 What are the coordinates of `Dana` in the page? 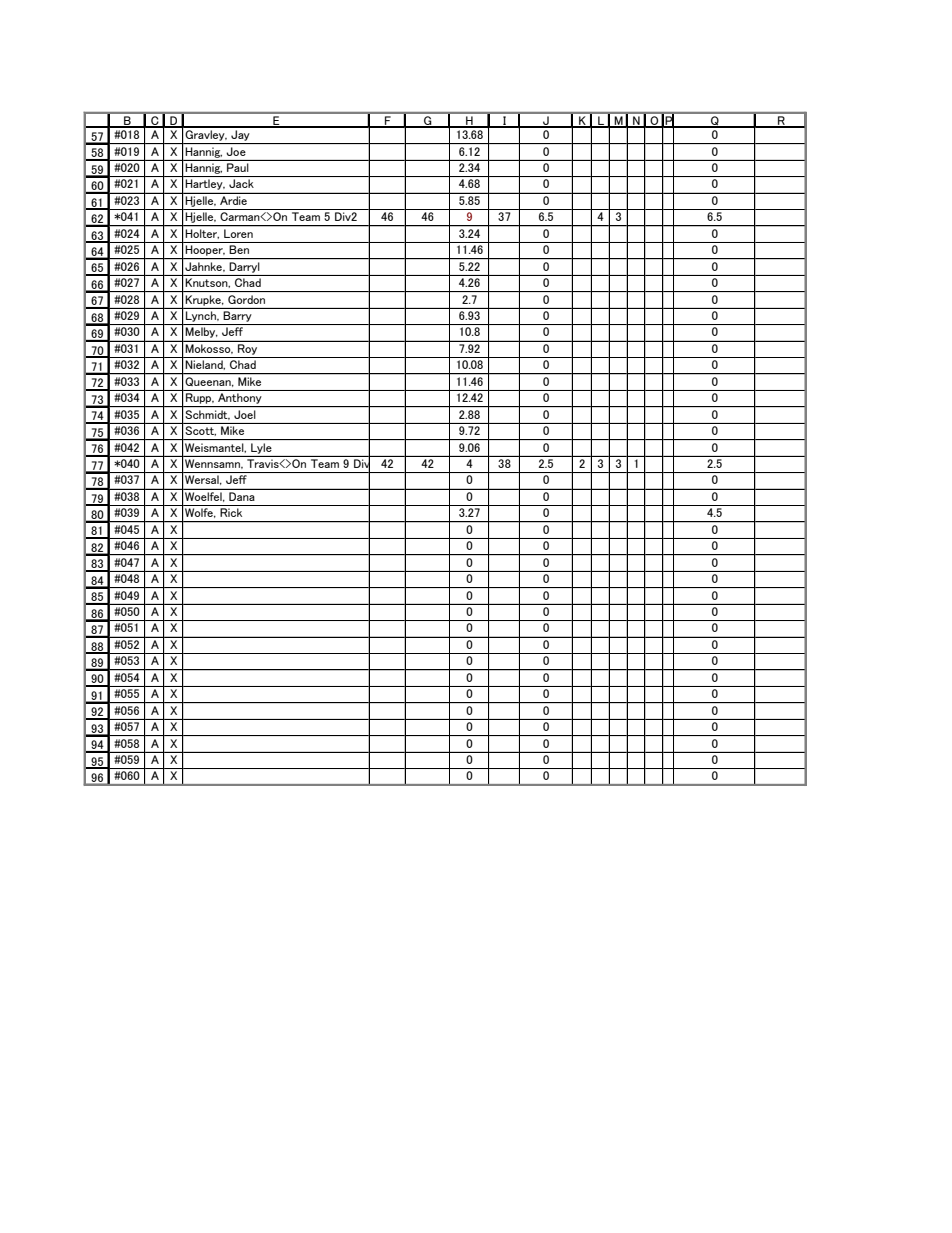 It's located at (241, 496).
